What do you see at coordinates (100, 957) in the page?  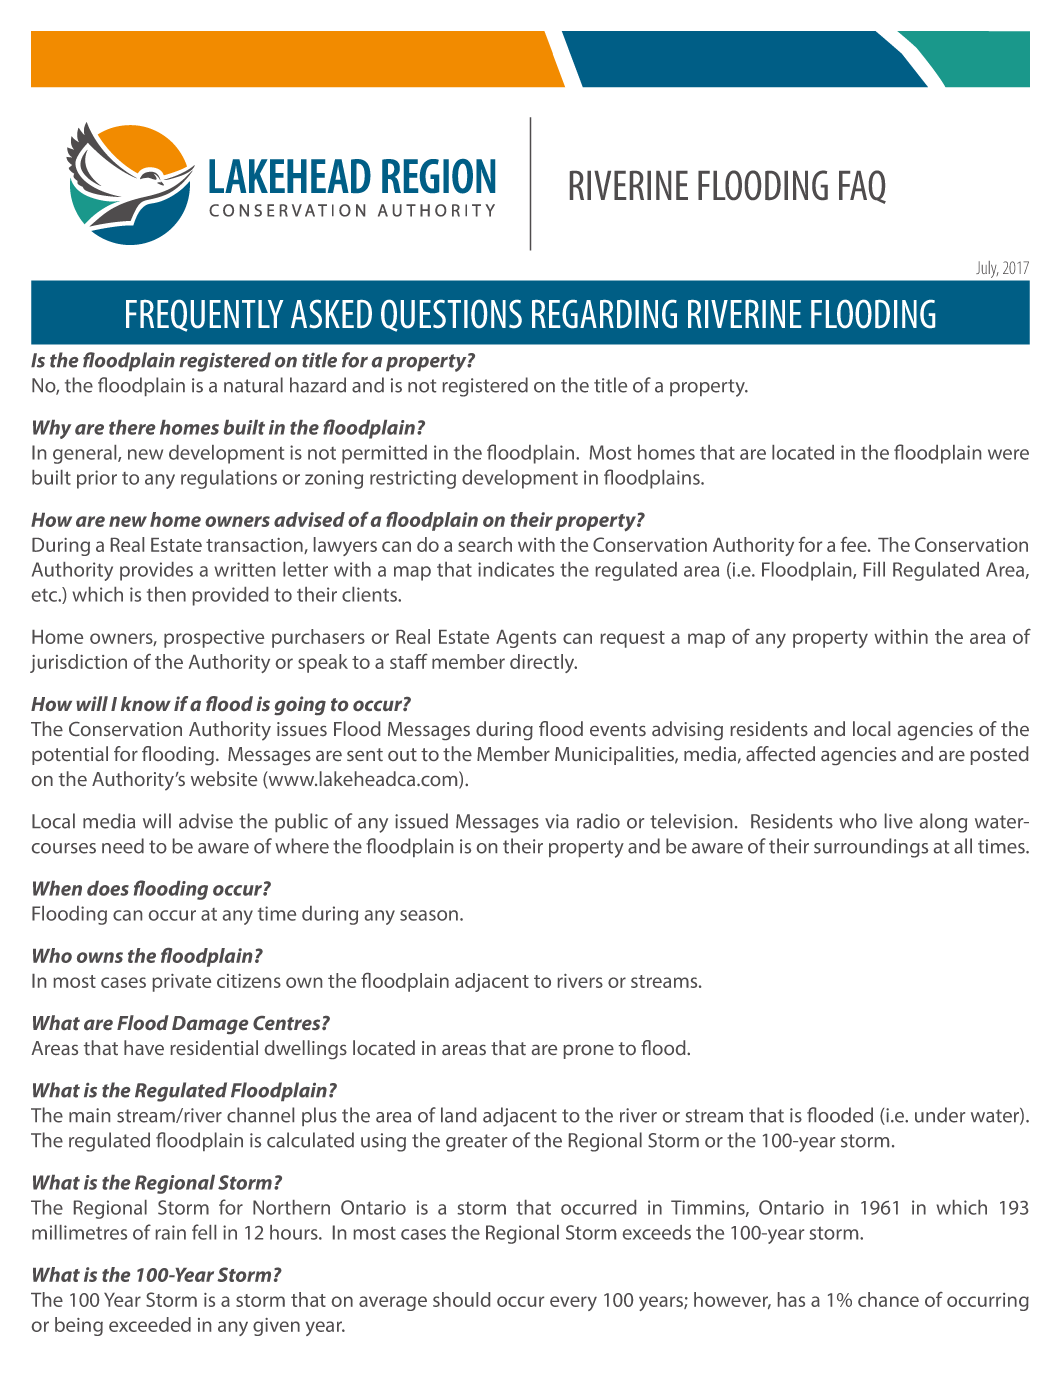 I see `owns` at bounding box center [100, 957].
